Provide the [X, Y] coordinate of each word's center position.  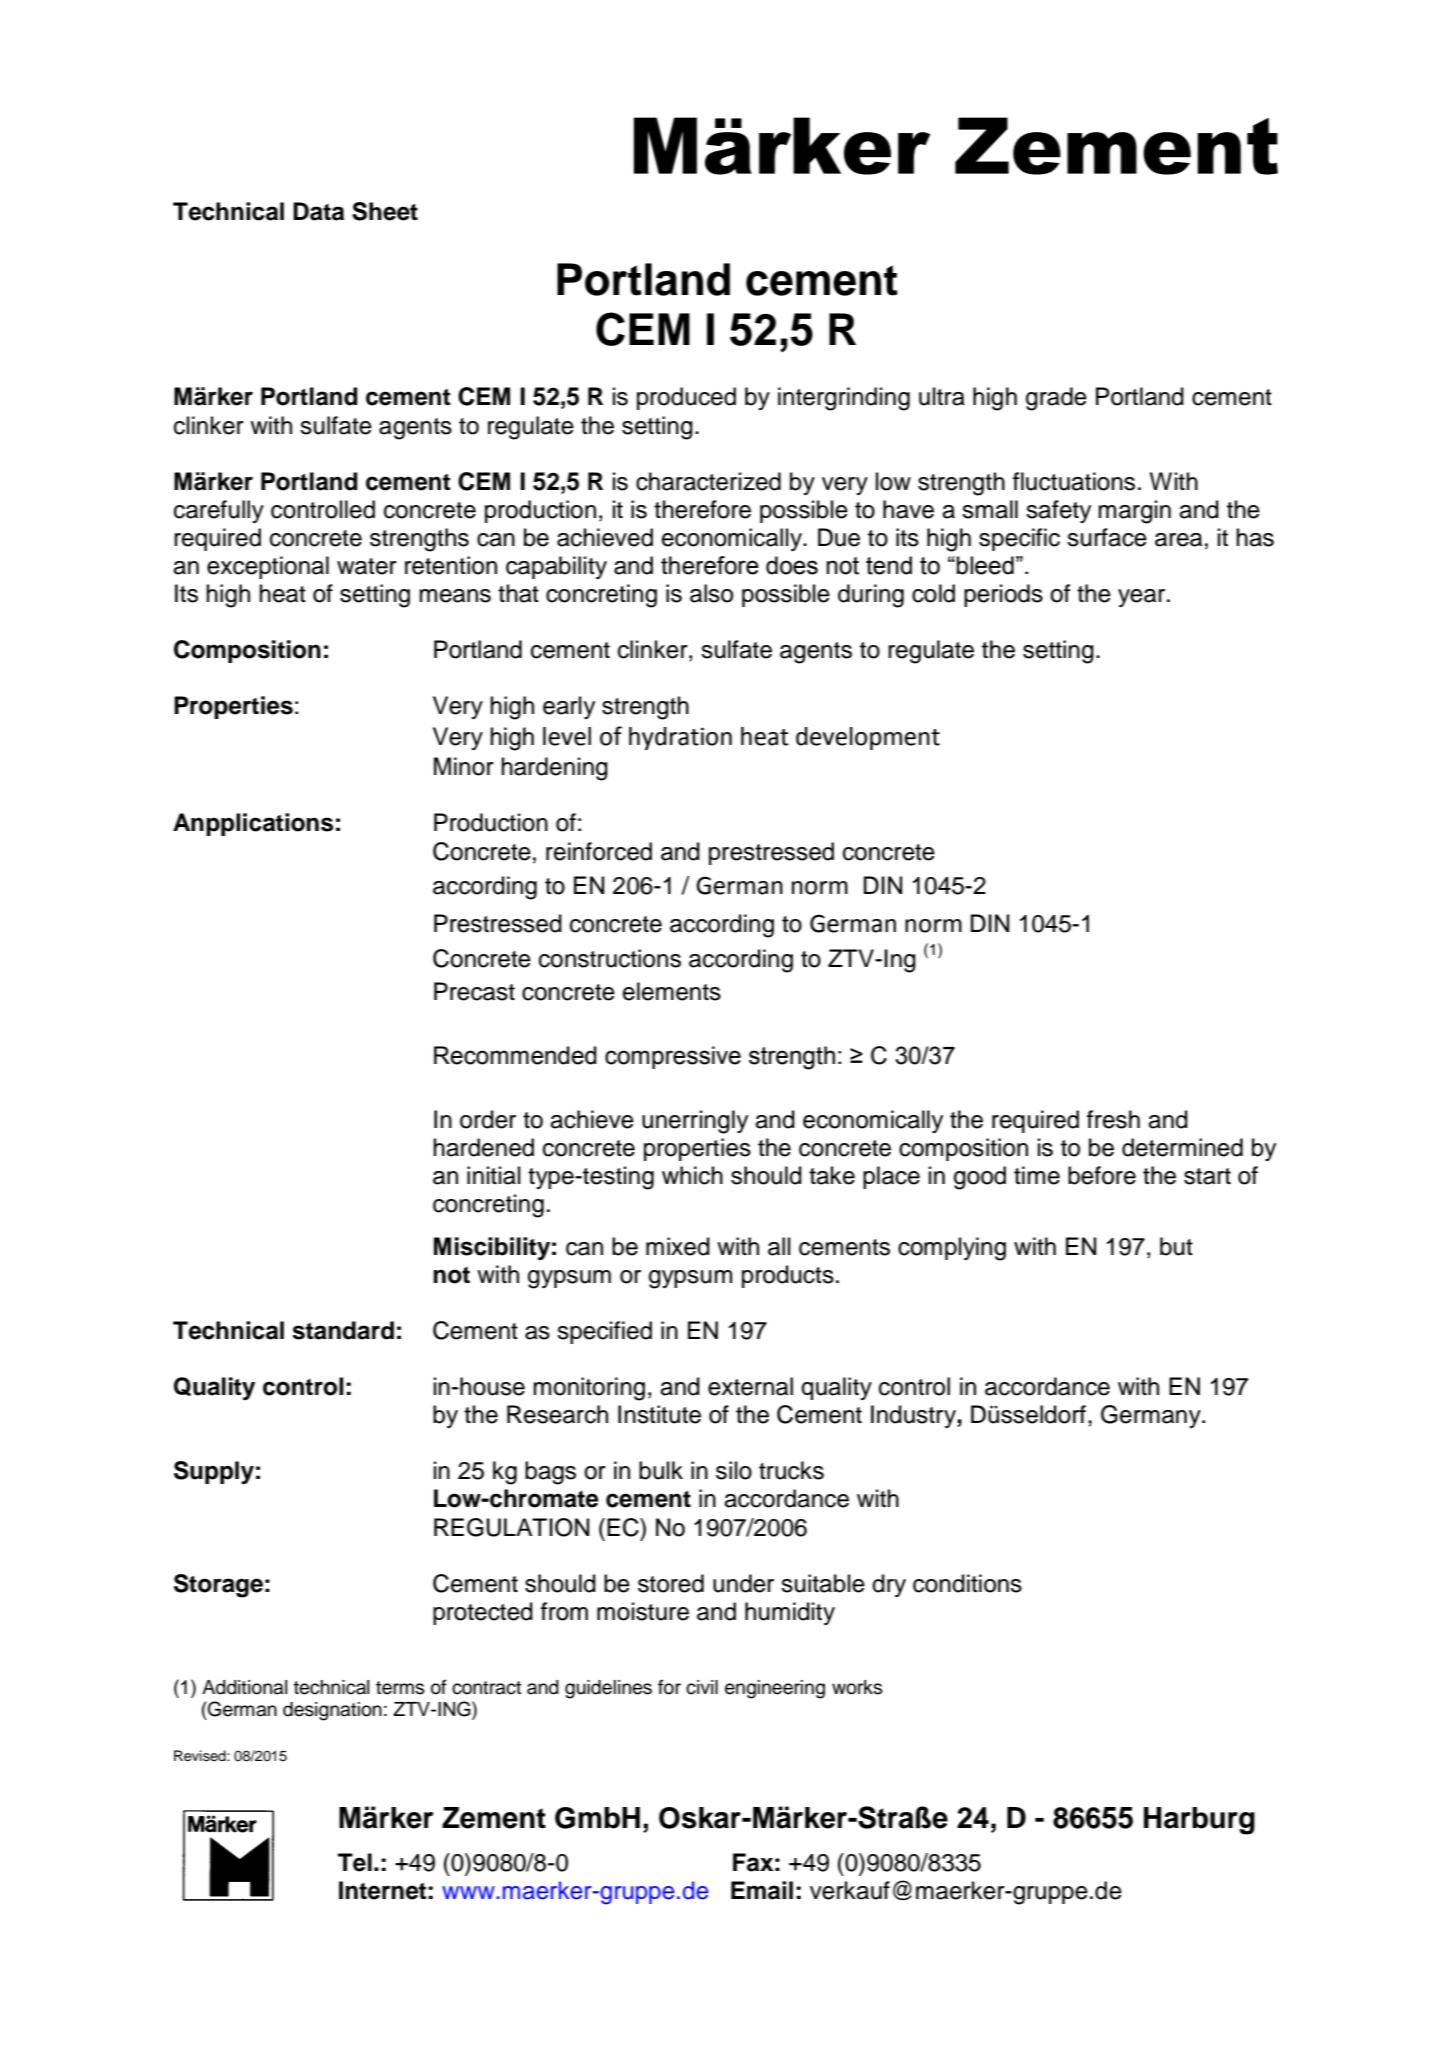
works [857, 1687]
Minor [464, 766]
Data [318, 211]
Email [762, 1890]
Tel [355, 1862]
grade [1056, 399]
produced [686, 398]
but [1176, 1246]
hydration [680, 738]
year [1143, 598]
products [788, 1276]
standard [343, 1330]
